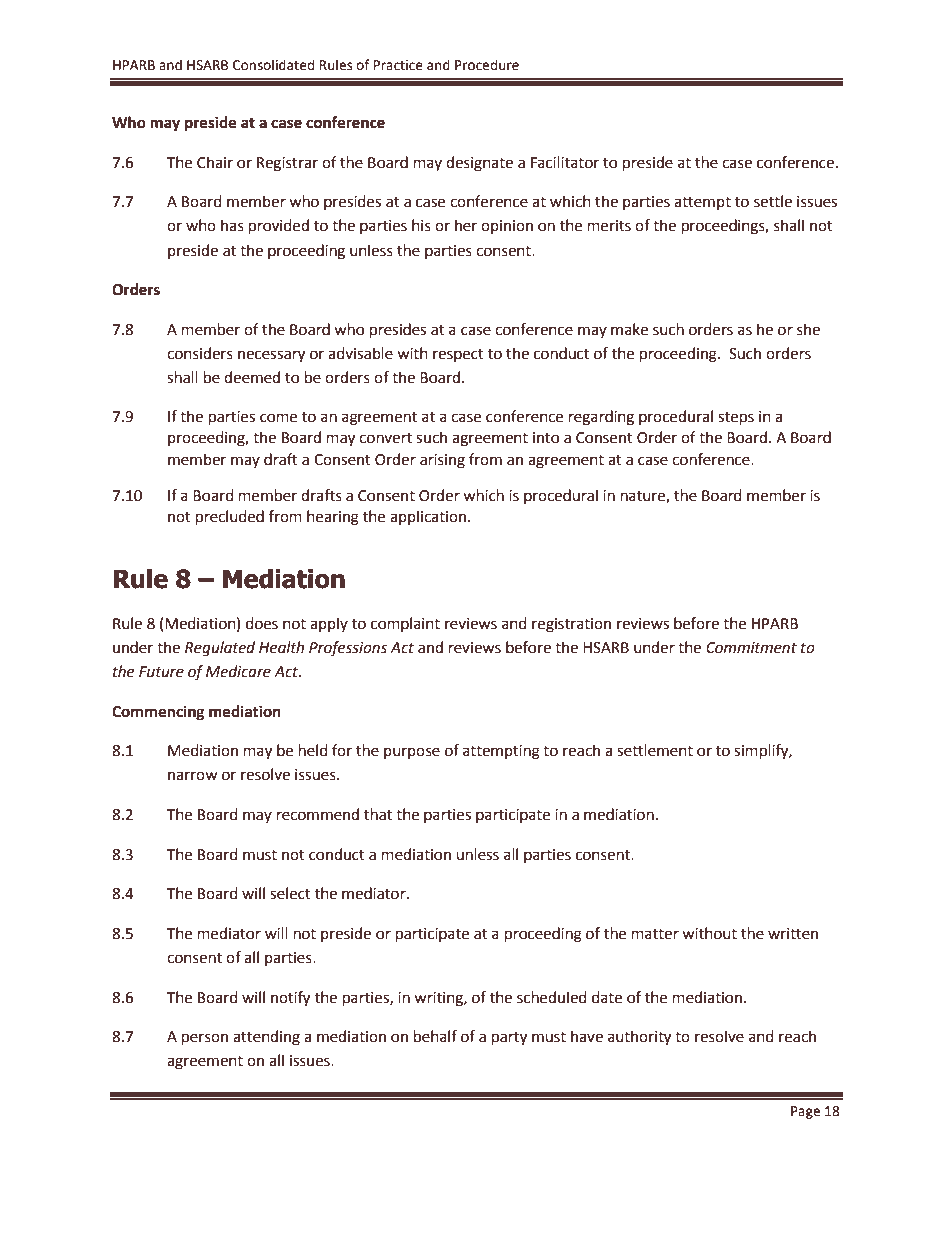 This screenshot has height=1233, width=952. Describe the element at coordinates (793, 934) in the screenshot. I see `written` at that location.
